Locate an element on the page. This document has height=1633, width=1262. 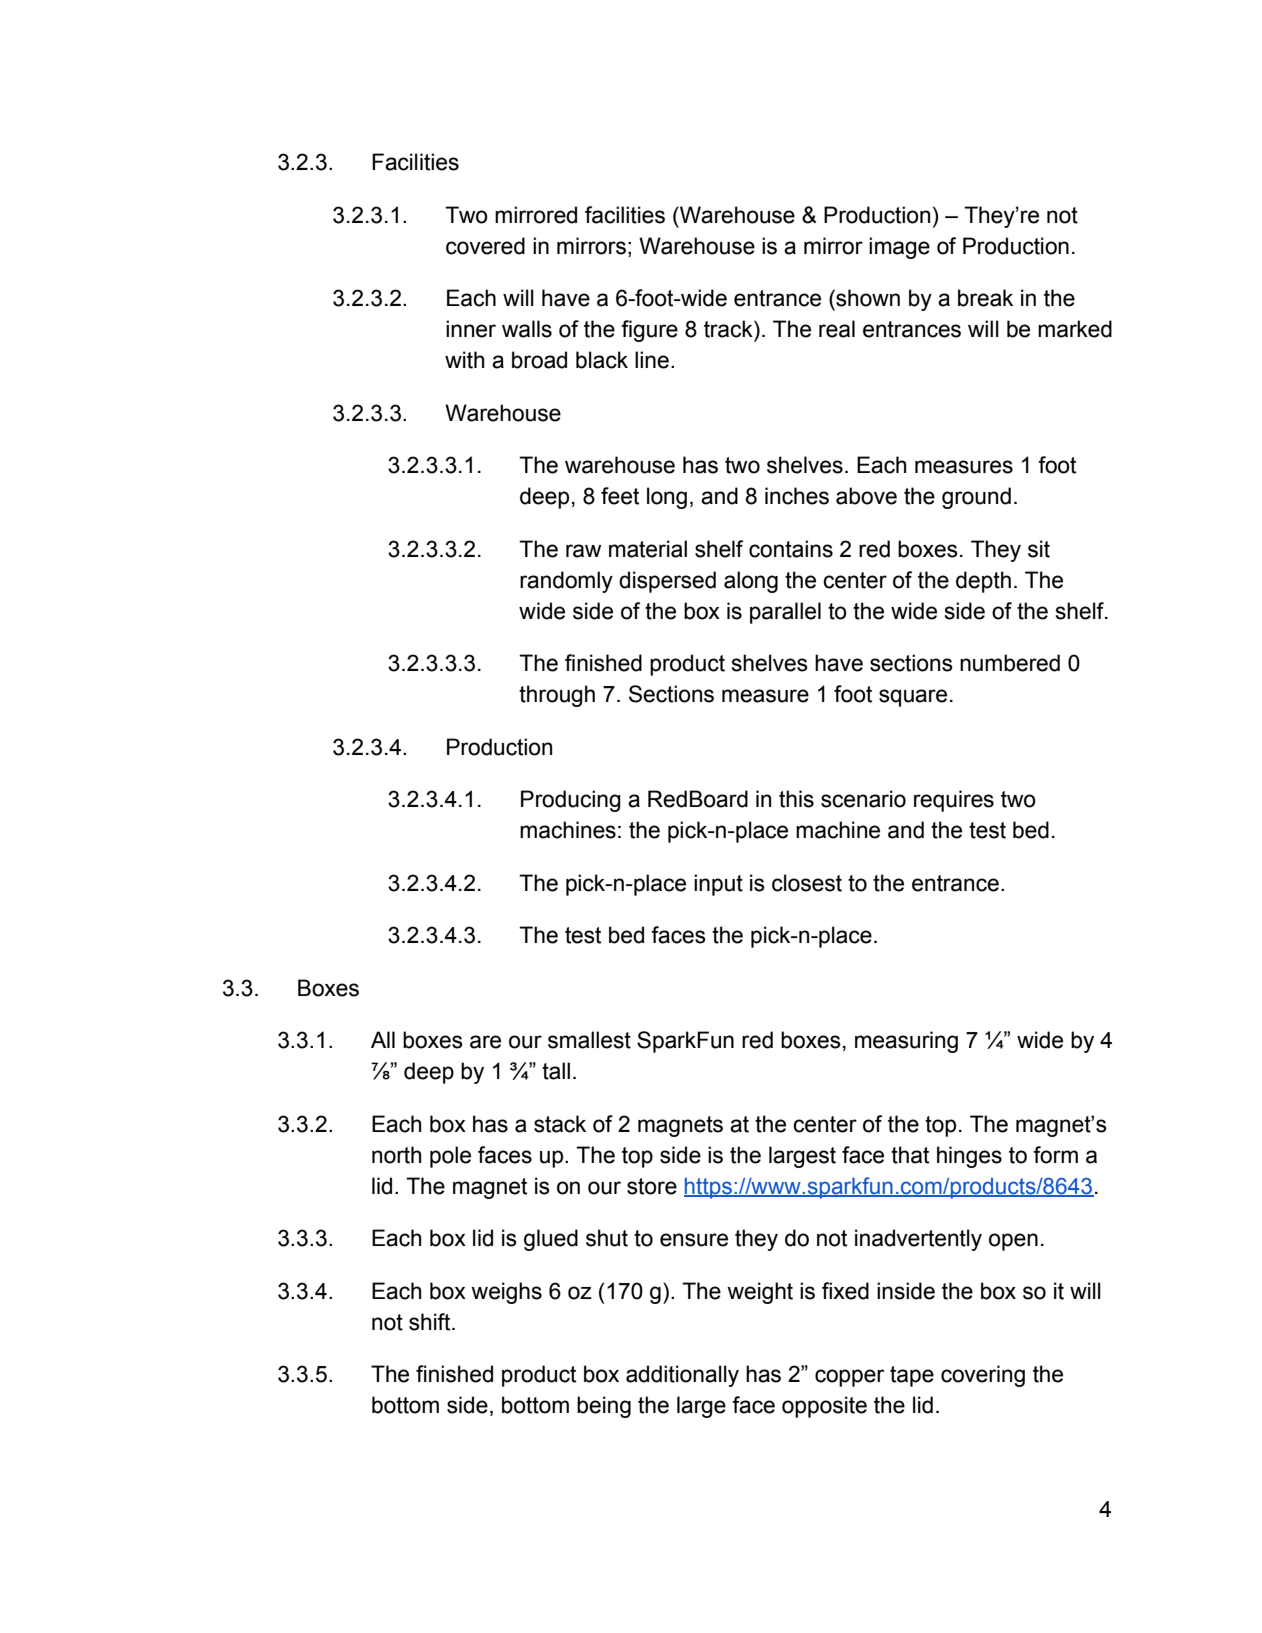
covered is located at coordinates (485, 246).
